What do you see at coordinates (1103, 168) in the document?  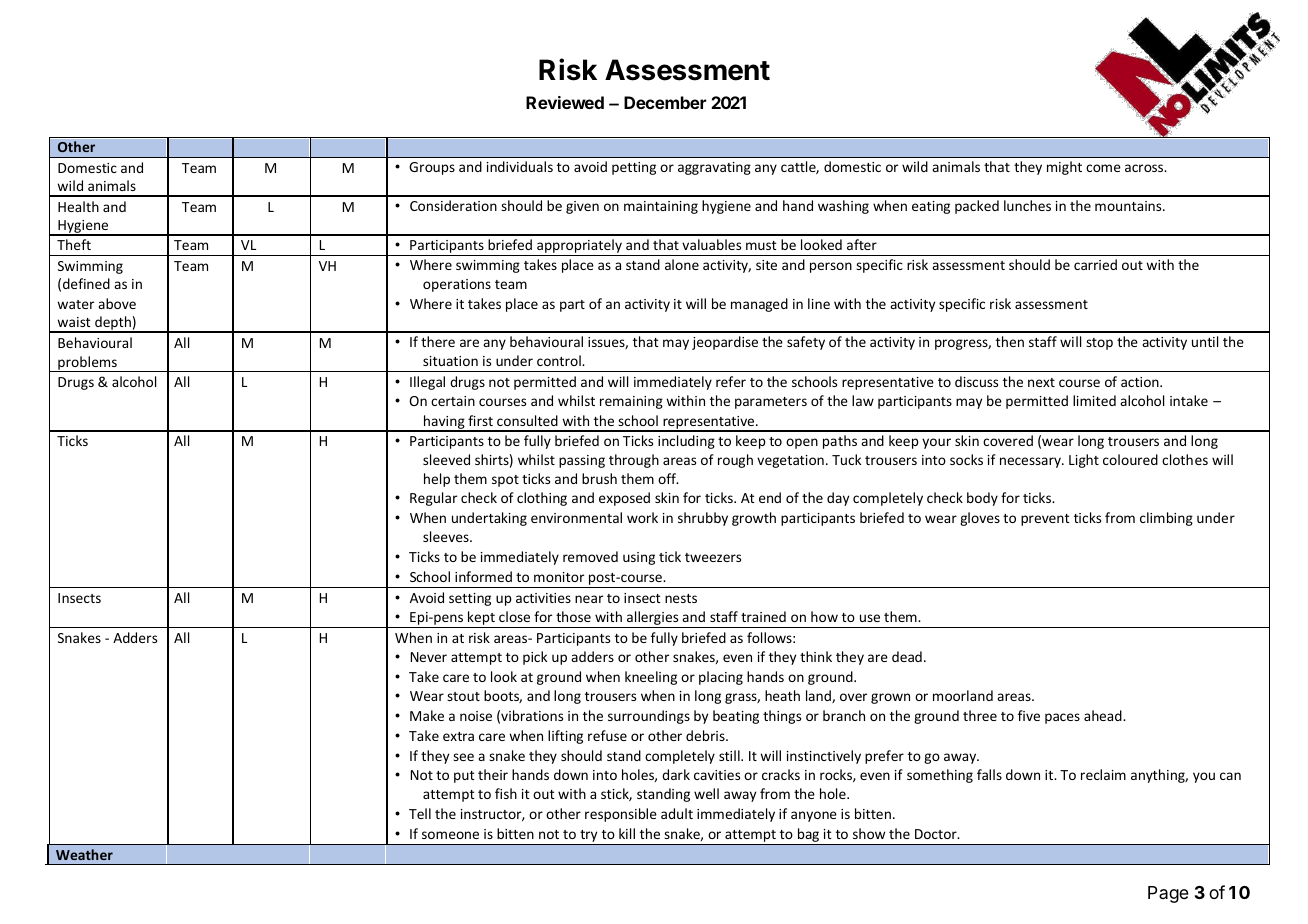 I see `come` at bounding box center [1103, 168].
